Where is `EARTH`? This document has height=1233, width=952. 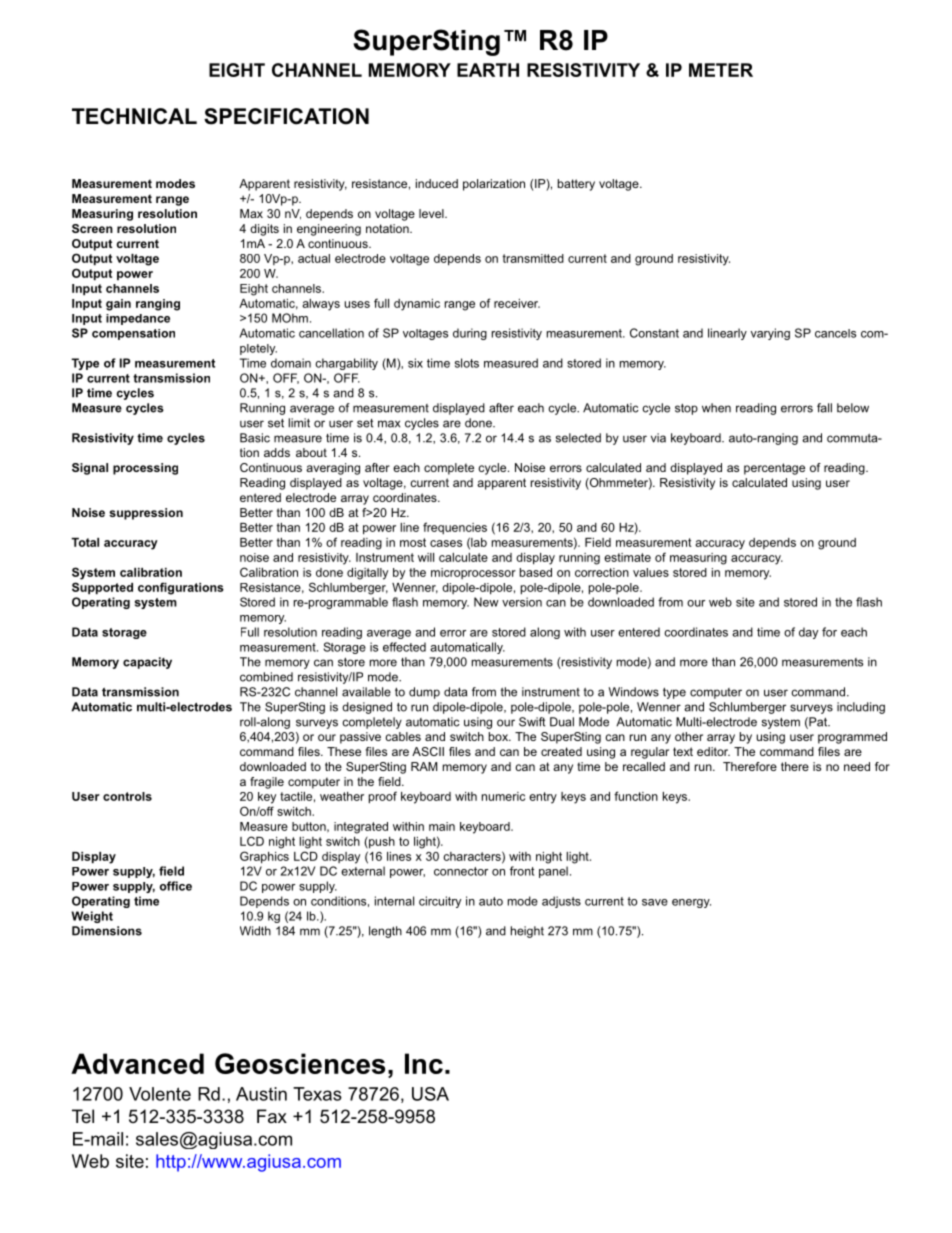
EARTH is located at coordinates (488, 70).
